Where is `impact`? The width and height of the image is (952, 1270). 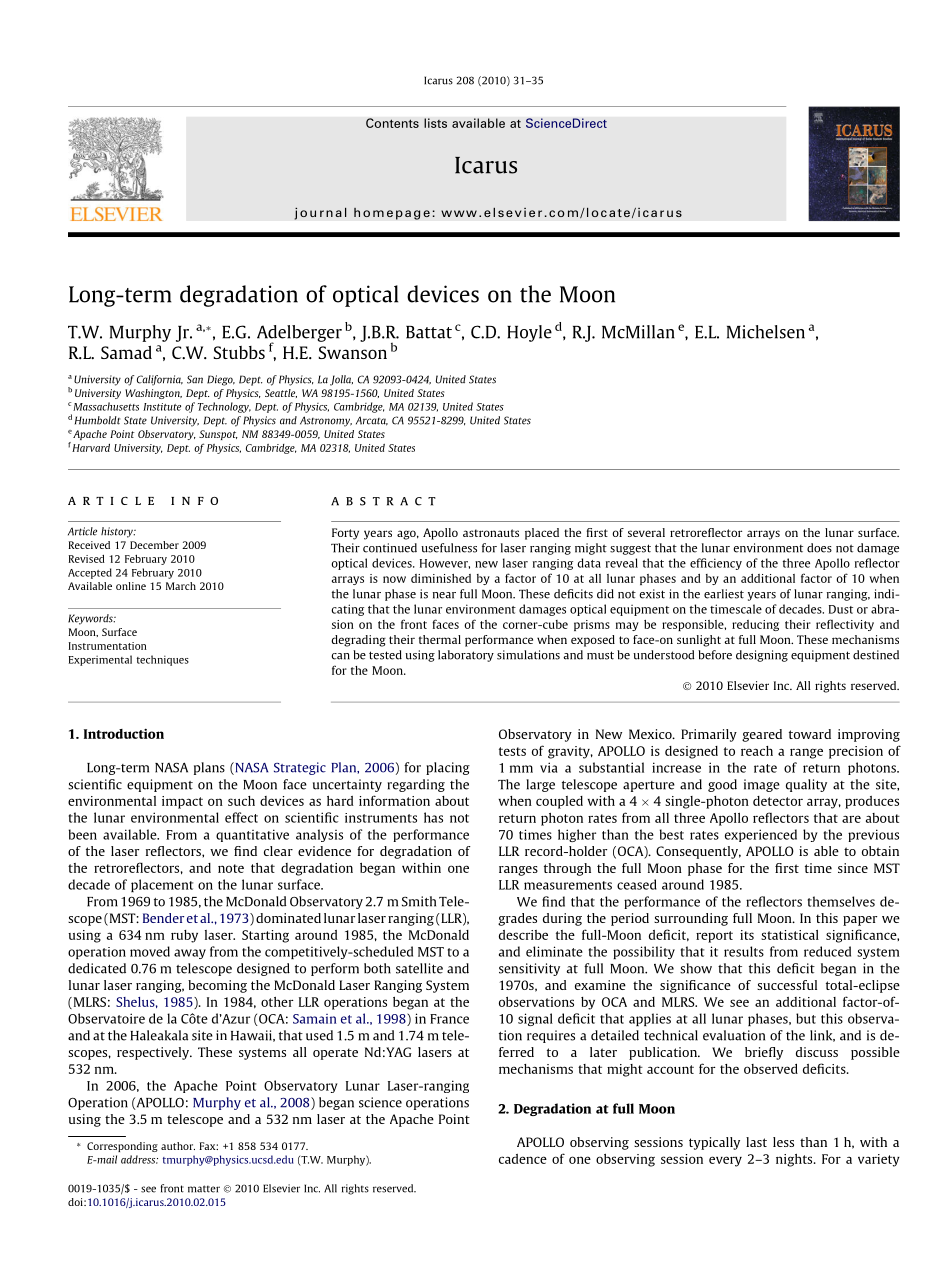
impact is located at coordinates (182, 802).
